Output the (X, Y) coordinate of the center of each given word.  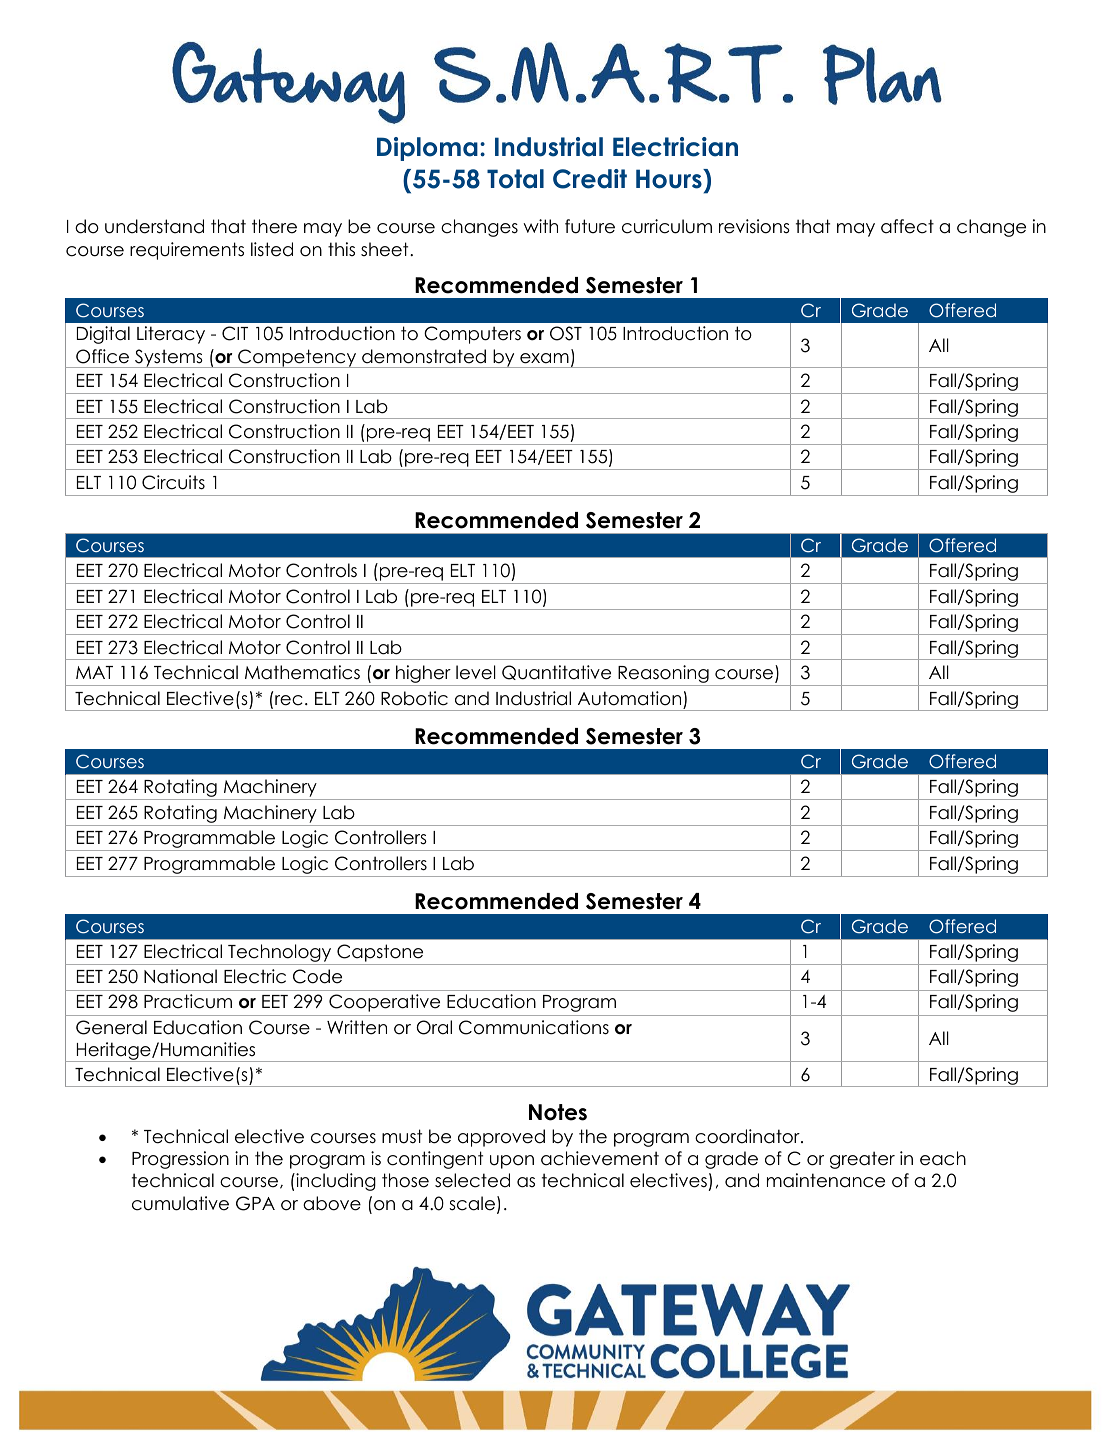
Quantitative (556, 672)
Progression (180, 1160)
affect (907, 226)
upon (512, 1162)
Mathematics (302, 672)
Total (515, 179)
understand (154, 226)
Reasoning (663, 675)
